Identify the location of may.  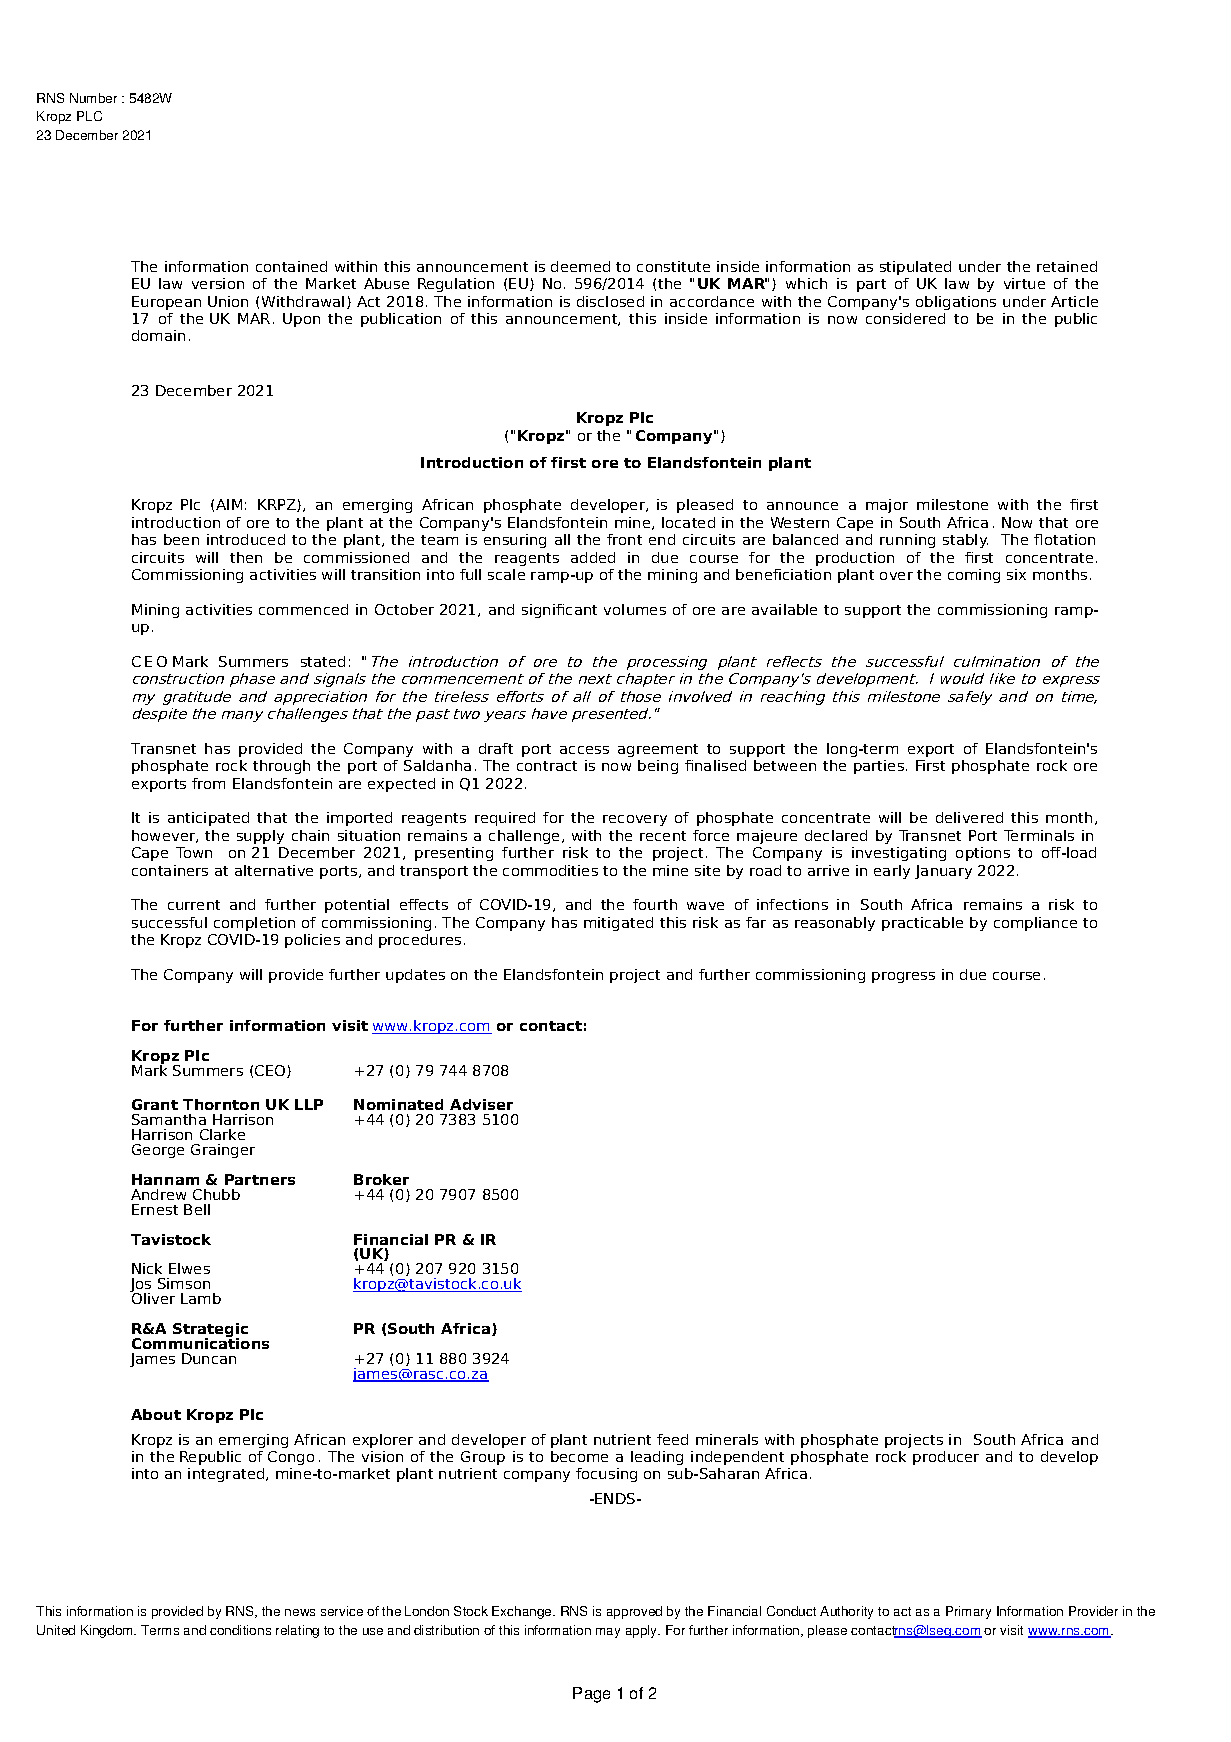
(608, 1633).
